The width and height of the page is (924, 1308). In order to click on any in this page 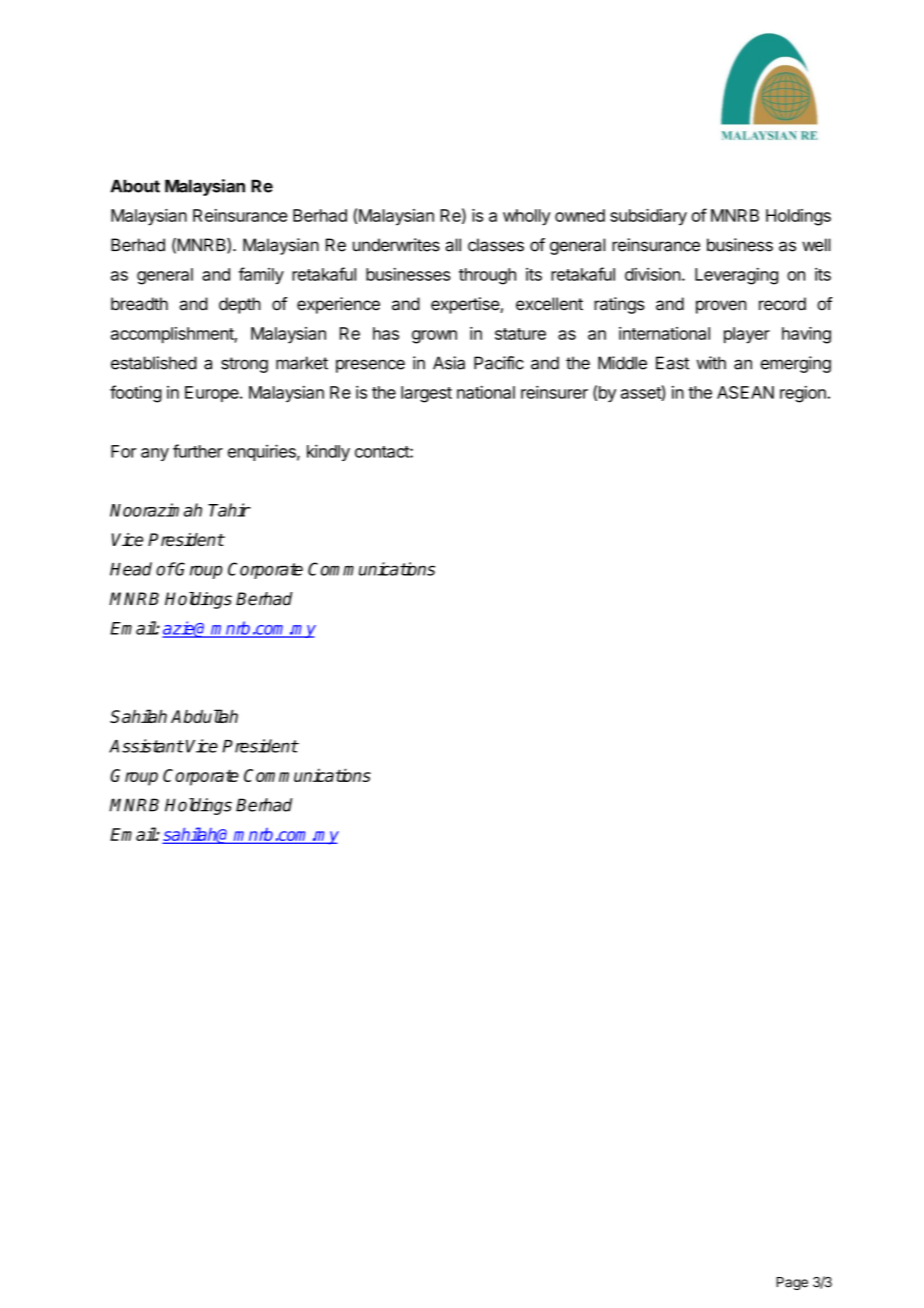, I will do `click(155, 454)`.
